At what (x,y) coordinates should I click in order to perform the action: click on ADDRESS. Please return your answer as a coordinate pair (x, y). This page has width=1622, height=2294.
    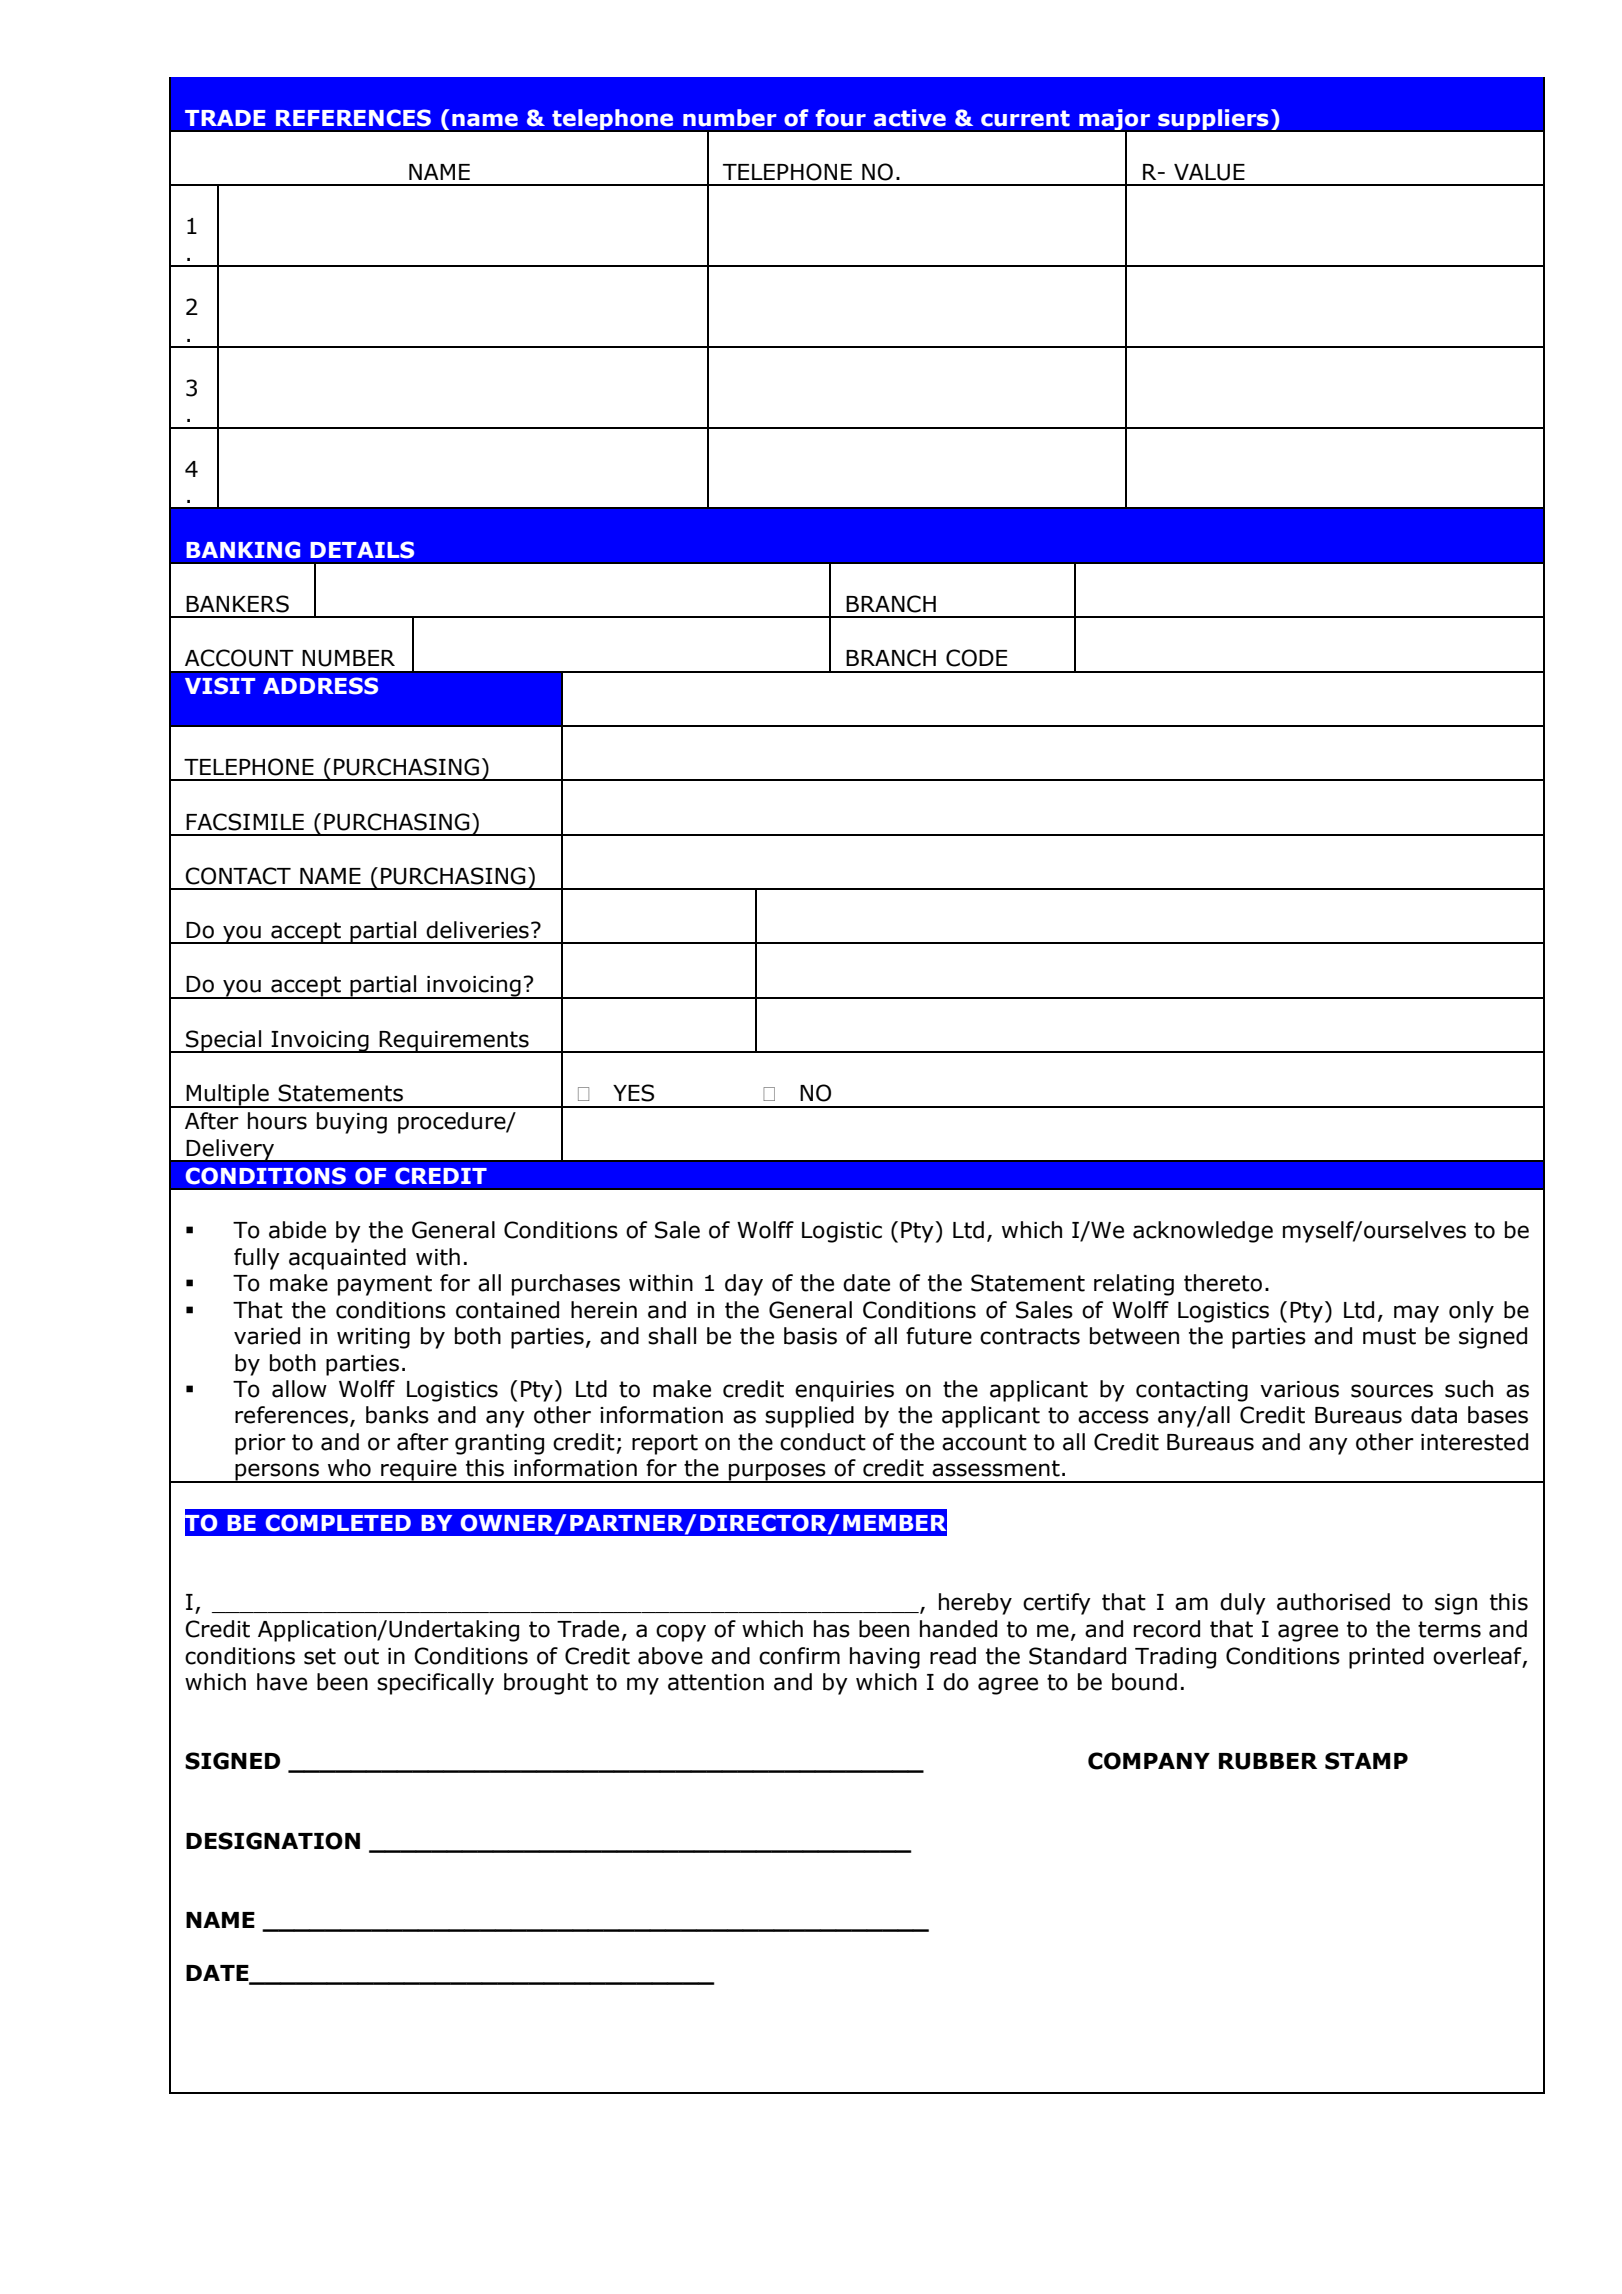
    Looking at the image, I should click on (320, 686).
